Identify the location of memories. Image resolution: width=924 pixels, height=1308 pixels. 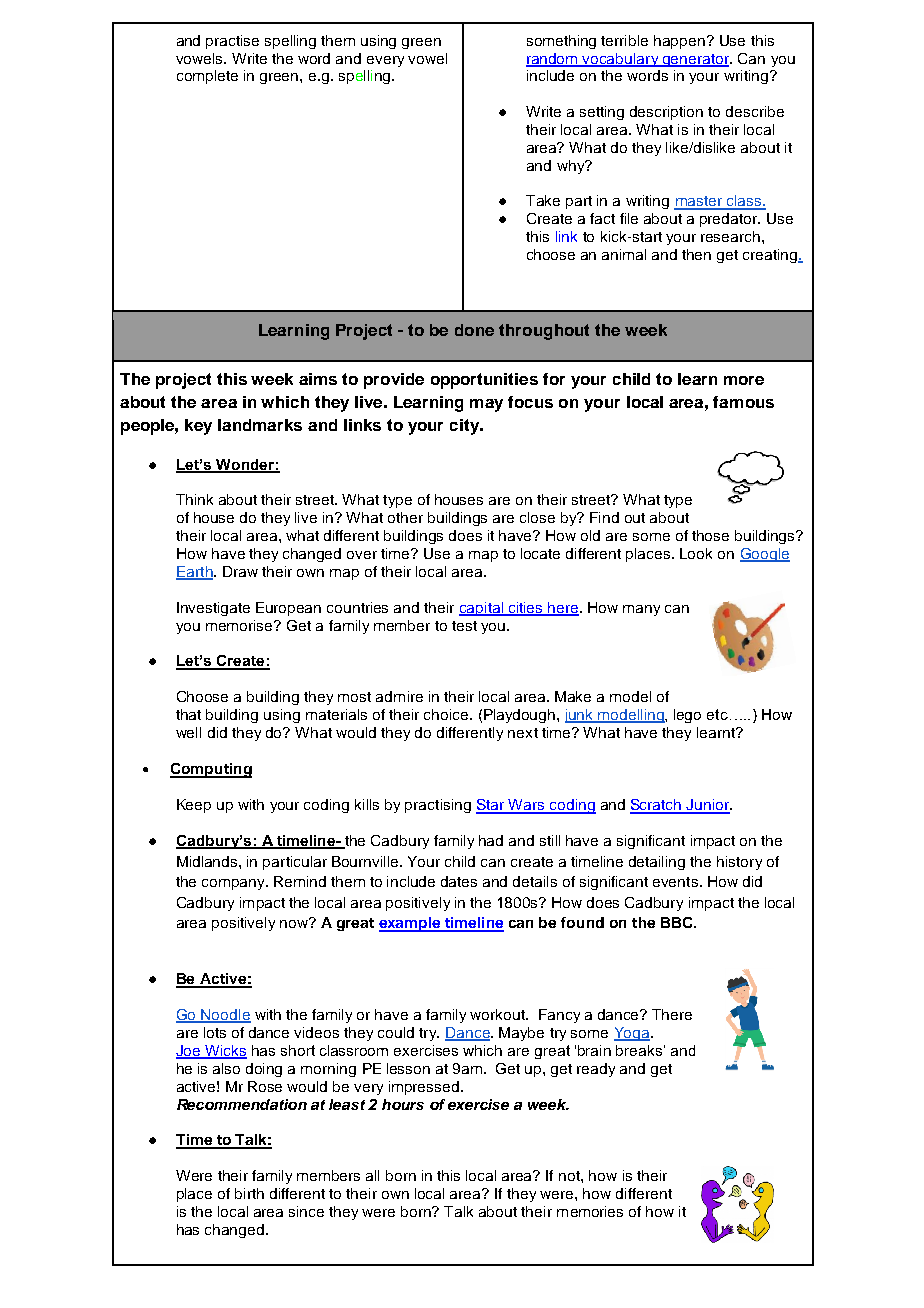
(590, 1211).
